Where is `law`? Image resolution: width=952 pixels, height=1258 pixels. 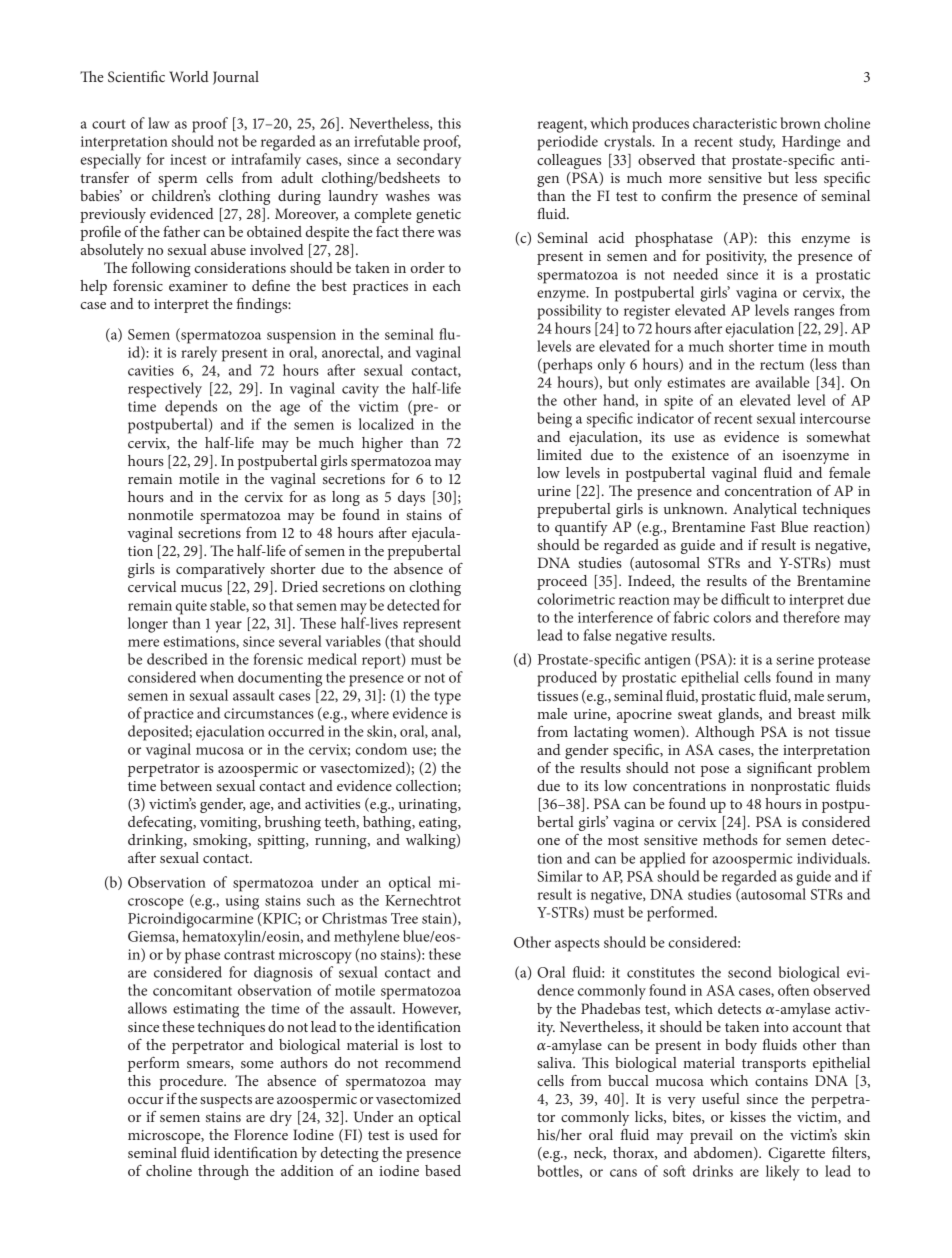 law is located at coordinates (159, 123).
